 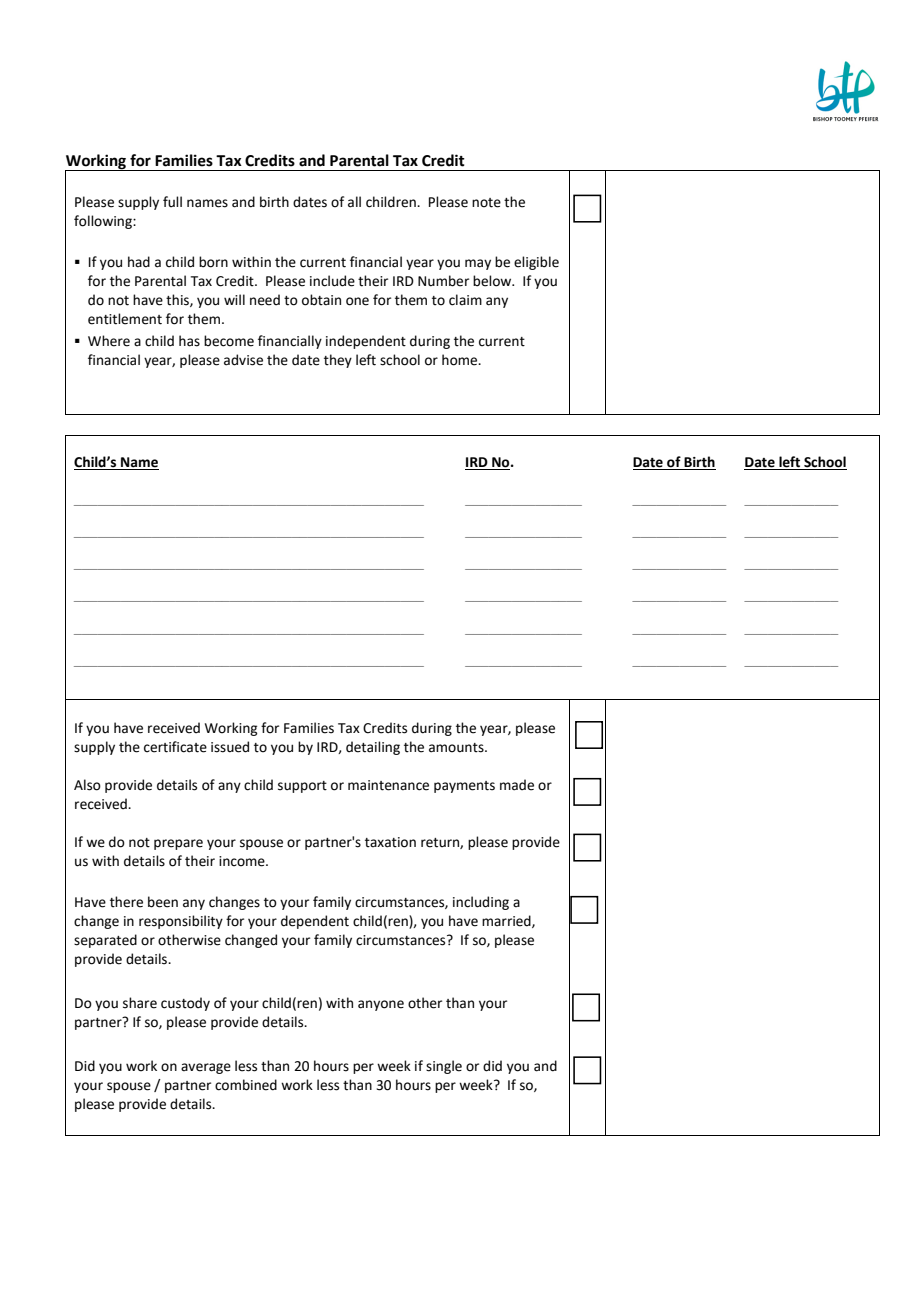 What do you see at coordinates (302, 787) in the image?
I see `support` at bounding box center [302, 787].
